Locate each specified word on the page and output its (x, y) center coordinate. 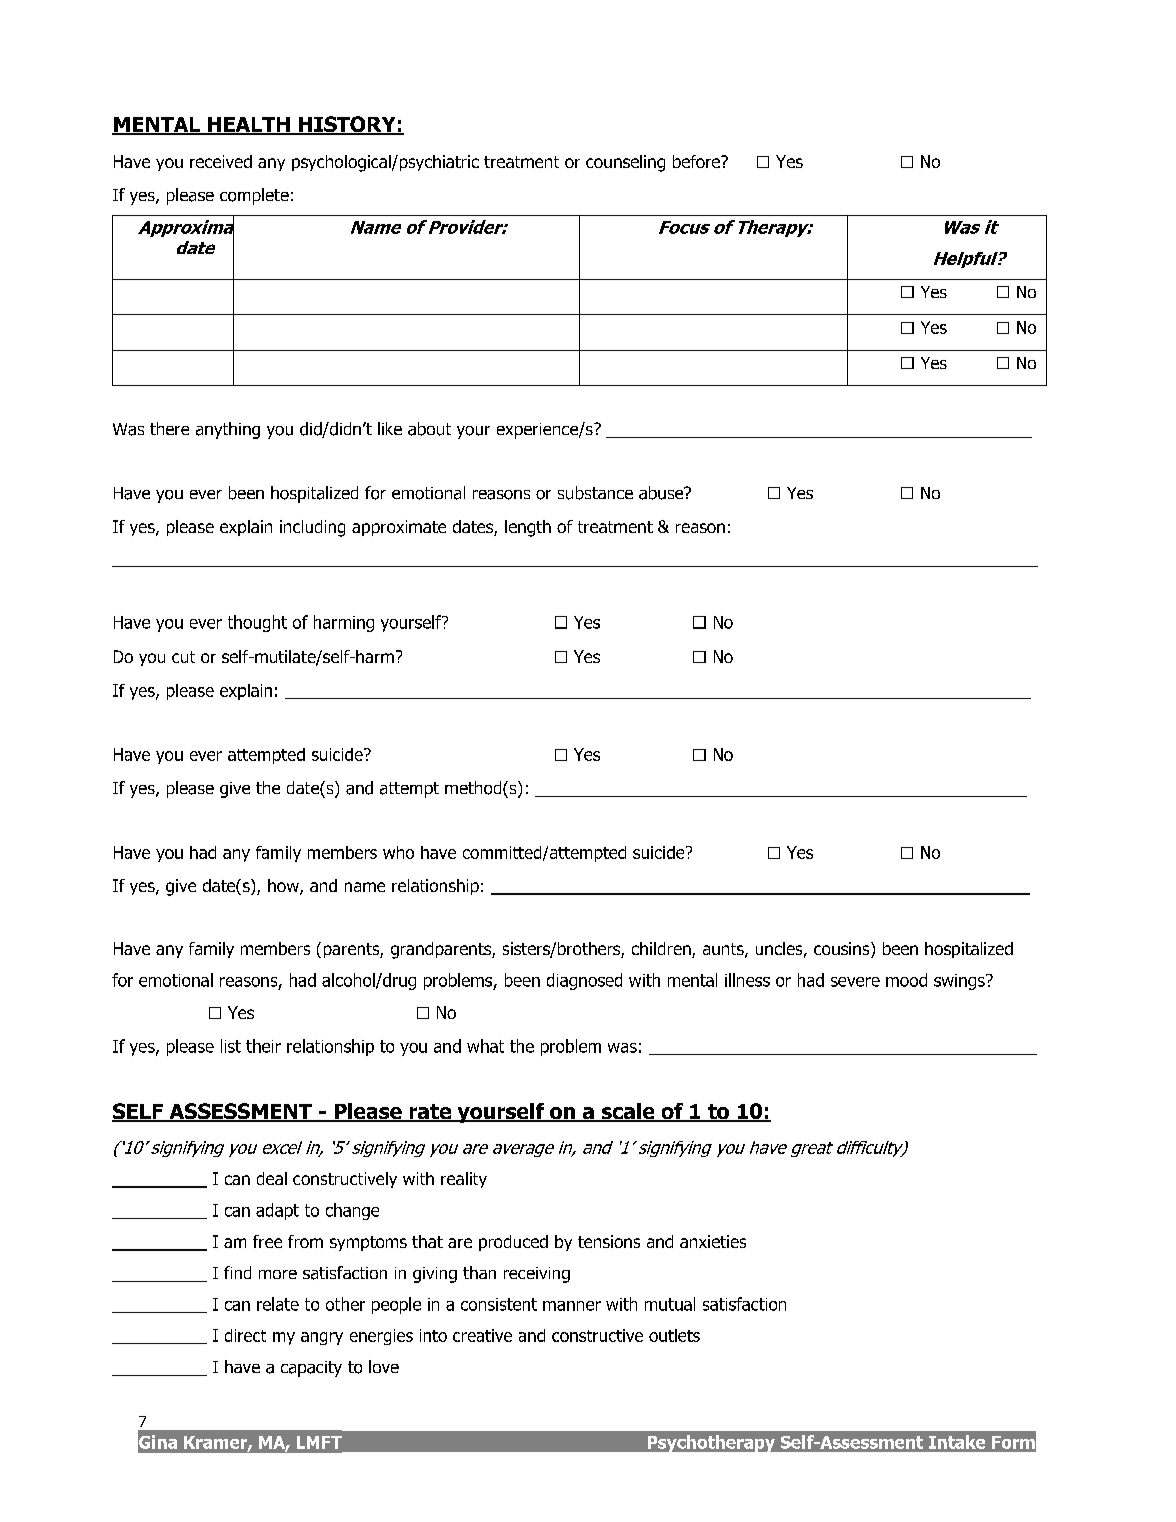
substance (595, 493)
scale (628, 1112)
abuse (662, 493)
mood (906, 980)
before (697, 161)
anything (228, 430)
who (398, 852)
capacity (311, 1369)
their (263, 1046)
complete (254, 196)
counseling (625, 163)
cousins (843, 950)
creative (482, 1335)
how (284, 887)
